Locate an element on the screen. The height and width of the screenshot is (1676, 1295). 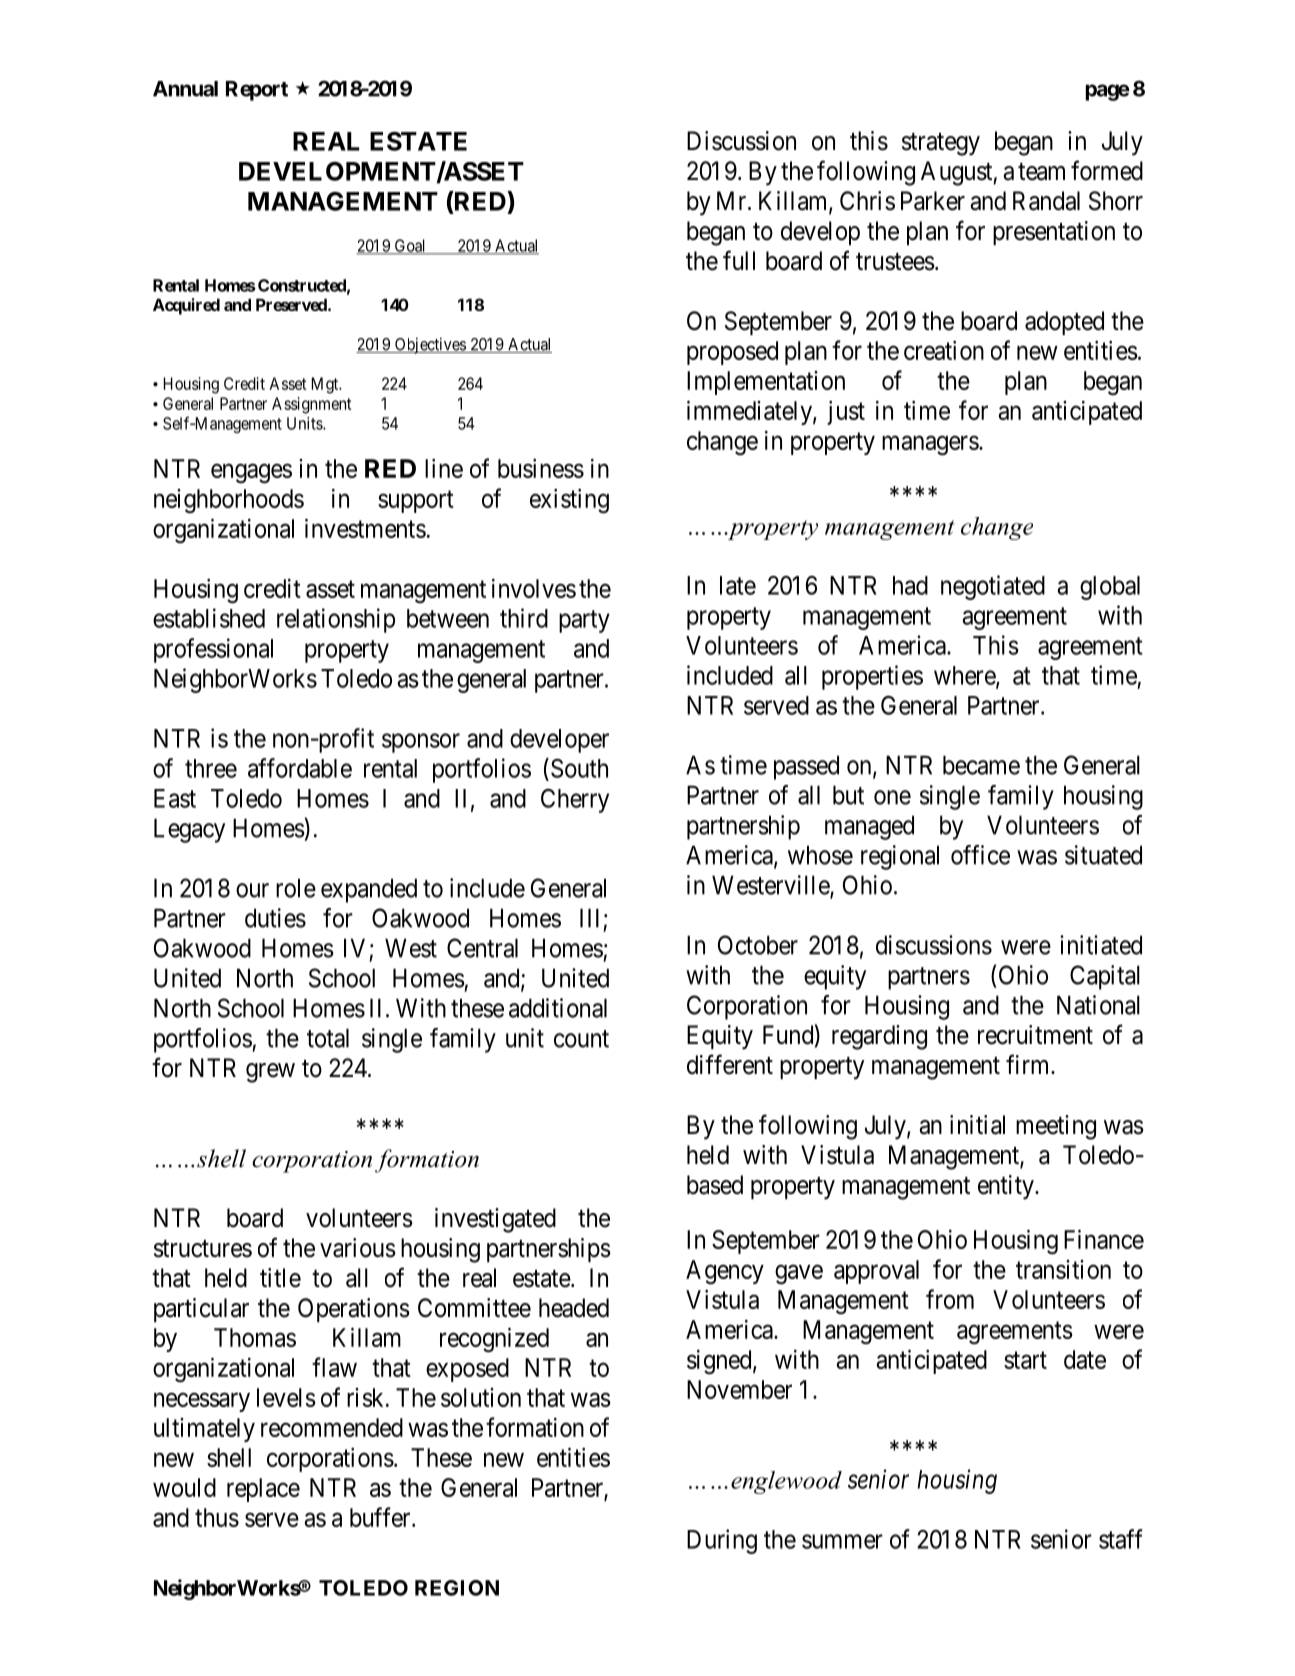
full is located at coordinates (739, 260).
